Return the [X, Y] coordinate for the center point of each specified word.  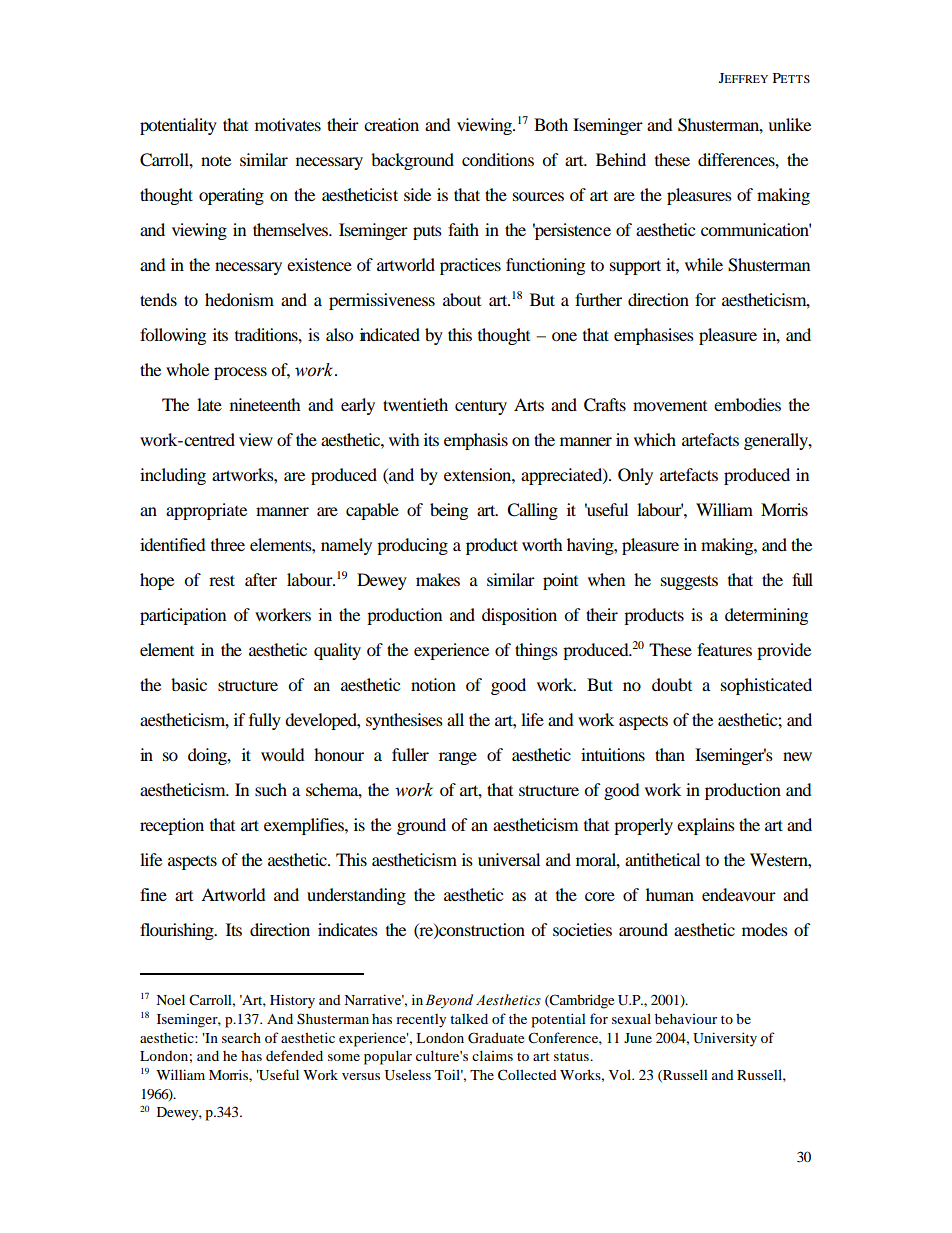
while [704, 264]
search [241, 1037]
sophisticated [766, 686]
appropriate [206, 511]
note [216, 160]
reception [172, 826]
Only [635, 476]
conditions [498, 159]
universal [509, 859]
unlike [789, 124]
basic [189, 684]
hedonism [239, 299]
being [449, 511]
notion [433, 684]
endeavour [739, 894]
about [462, 299]
